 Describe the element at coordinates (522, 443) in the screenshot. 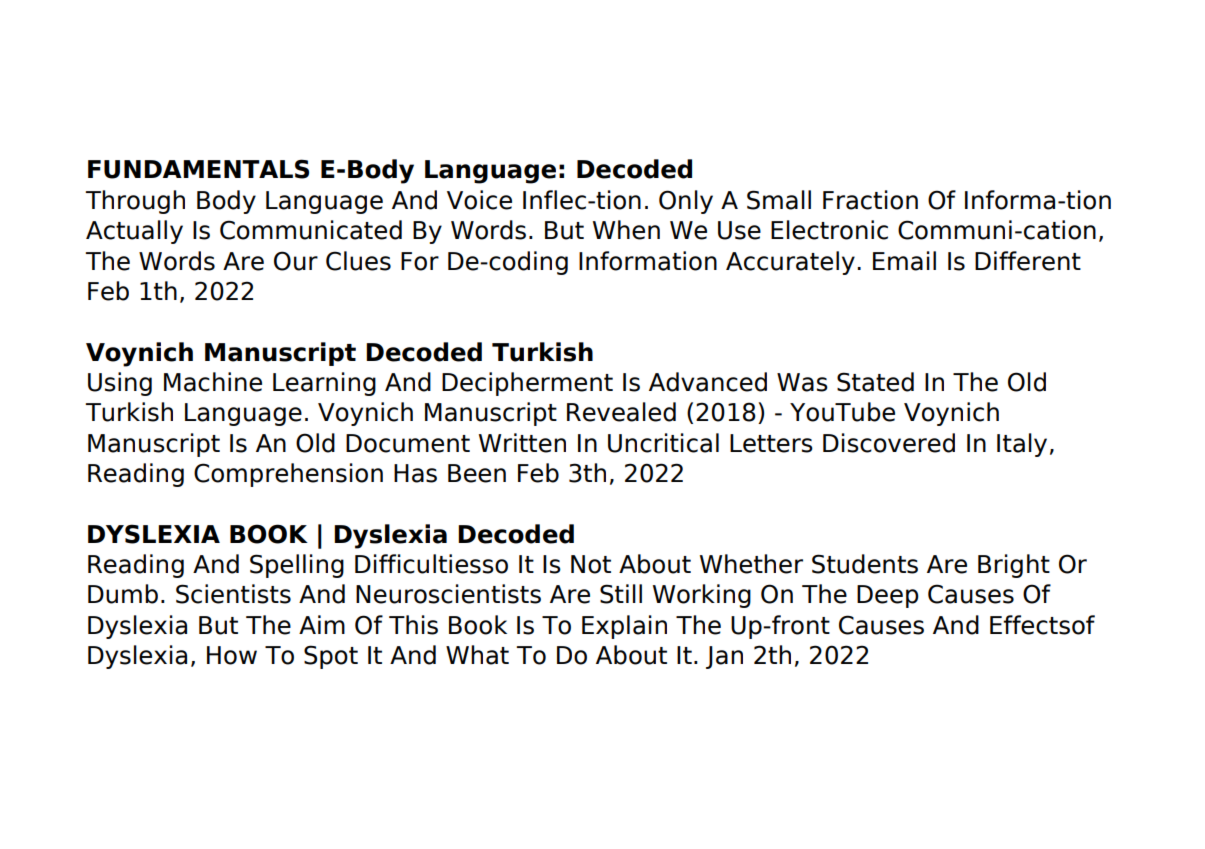

I see `Written` at that location.
